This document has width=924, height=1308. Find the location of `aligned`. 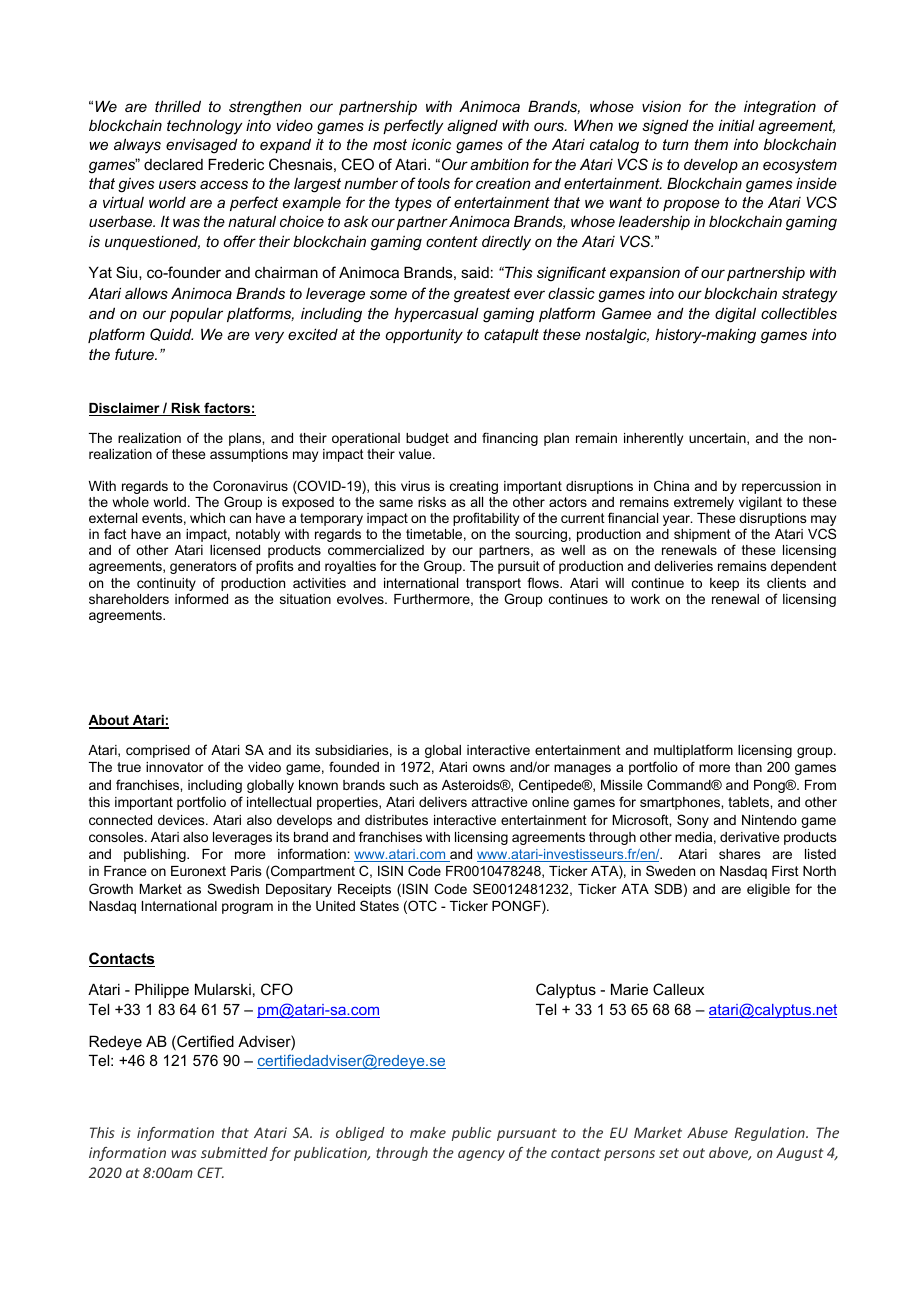

aligned is located at coordinates (472, 127).
